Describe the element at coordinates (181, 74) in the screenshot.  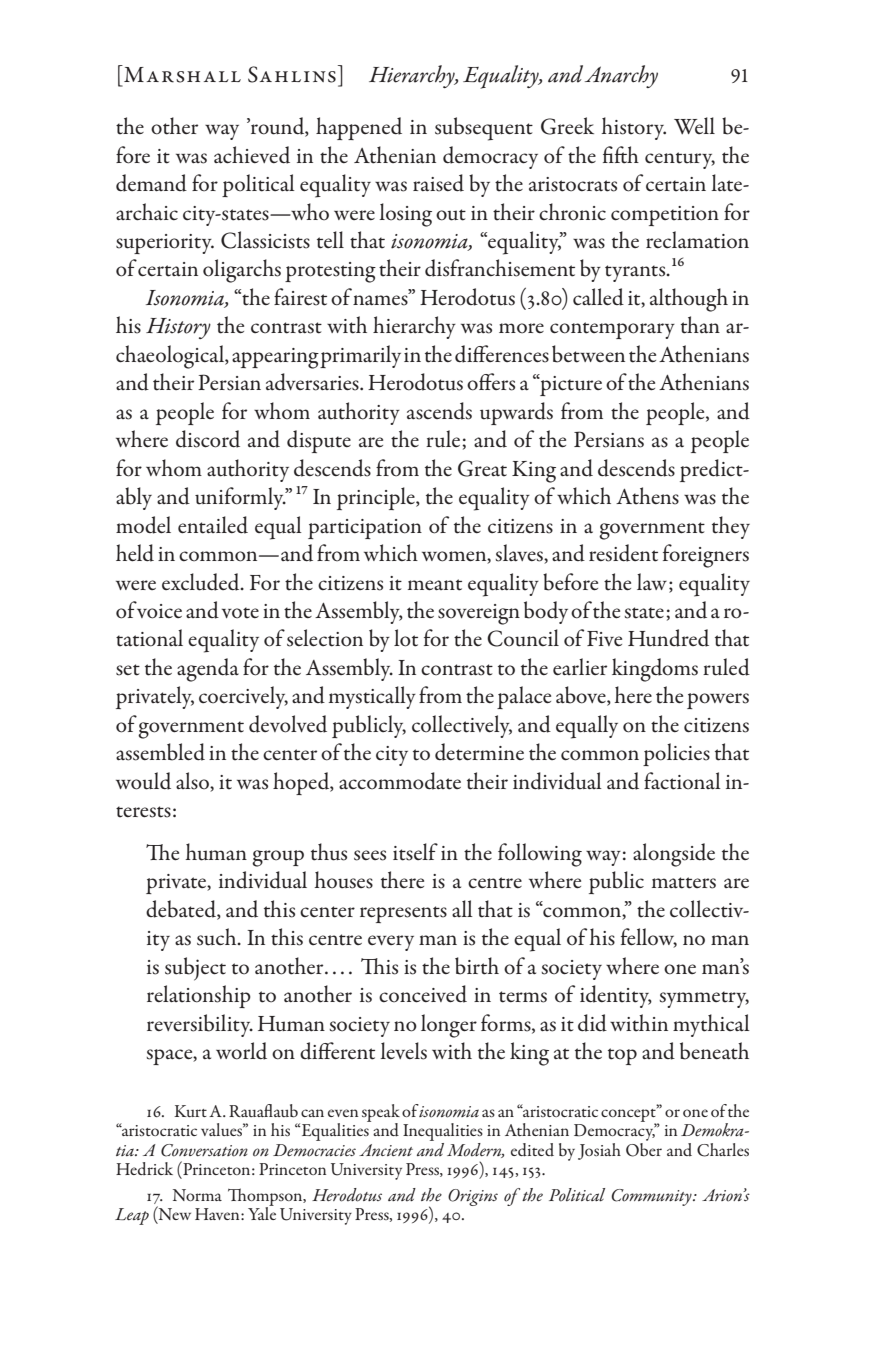
I see `Marshall` at that location.
